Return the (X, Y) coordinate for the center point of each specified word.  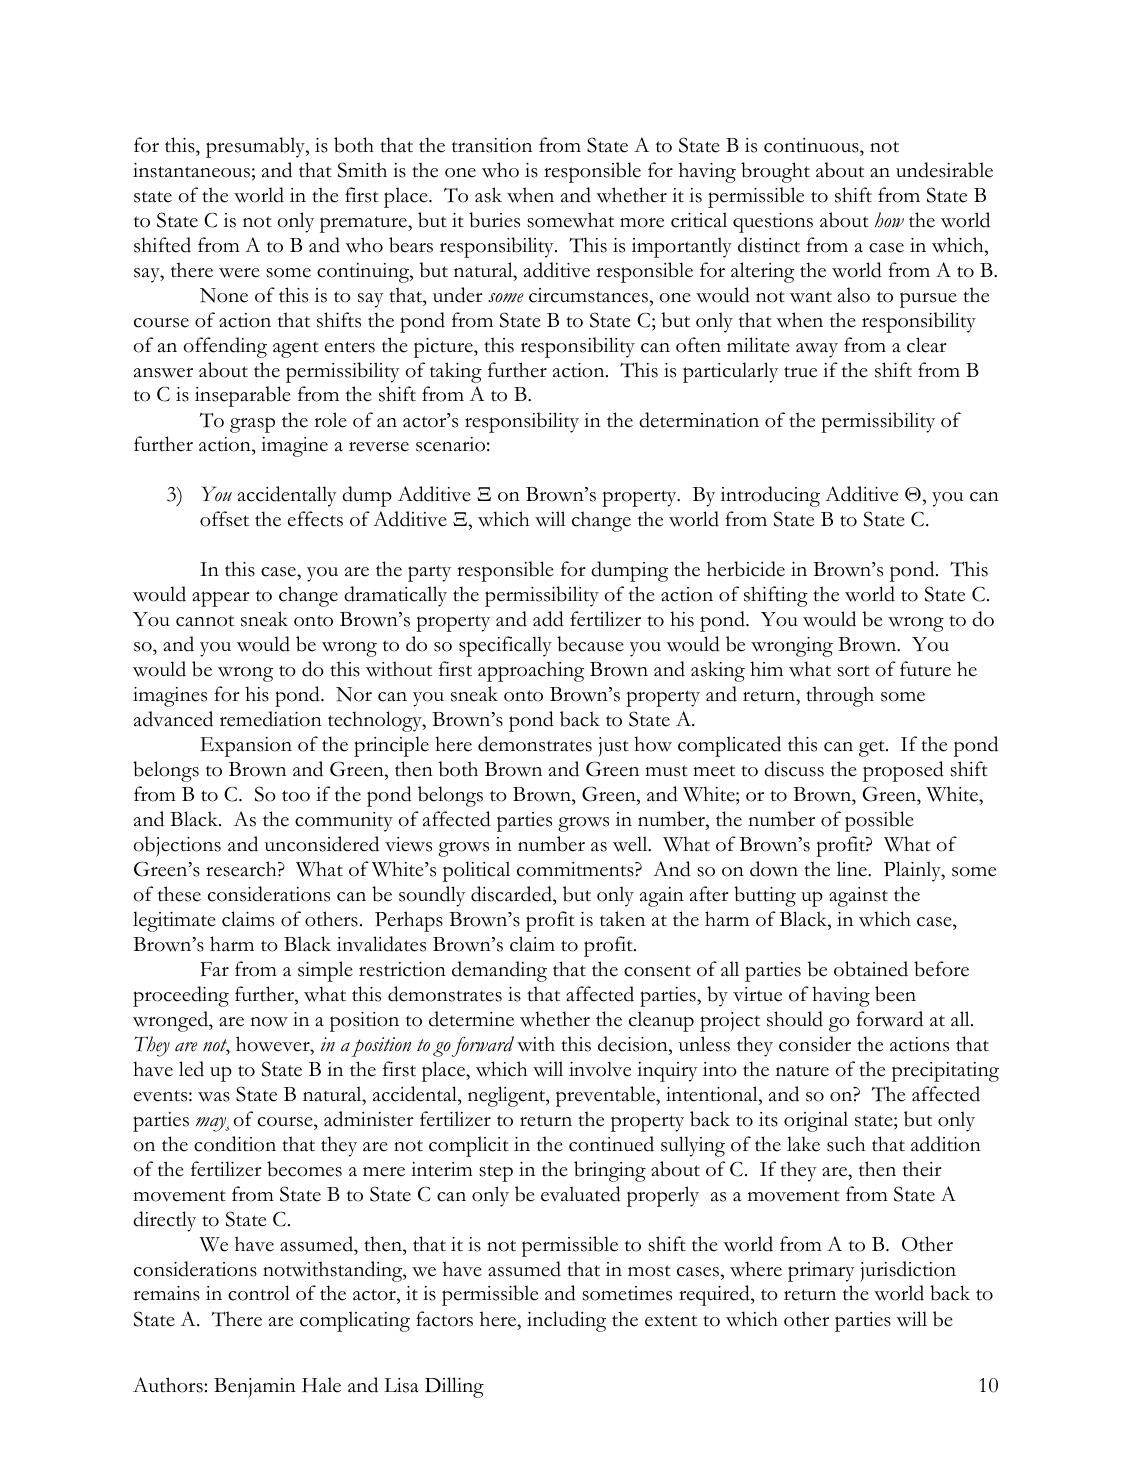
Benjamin (255, 1388)
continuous (812, 145)
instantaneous (191, 170)
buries (494, 220)
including (566, 1321)
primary (821, 1272)
